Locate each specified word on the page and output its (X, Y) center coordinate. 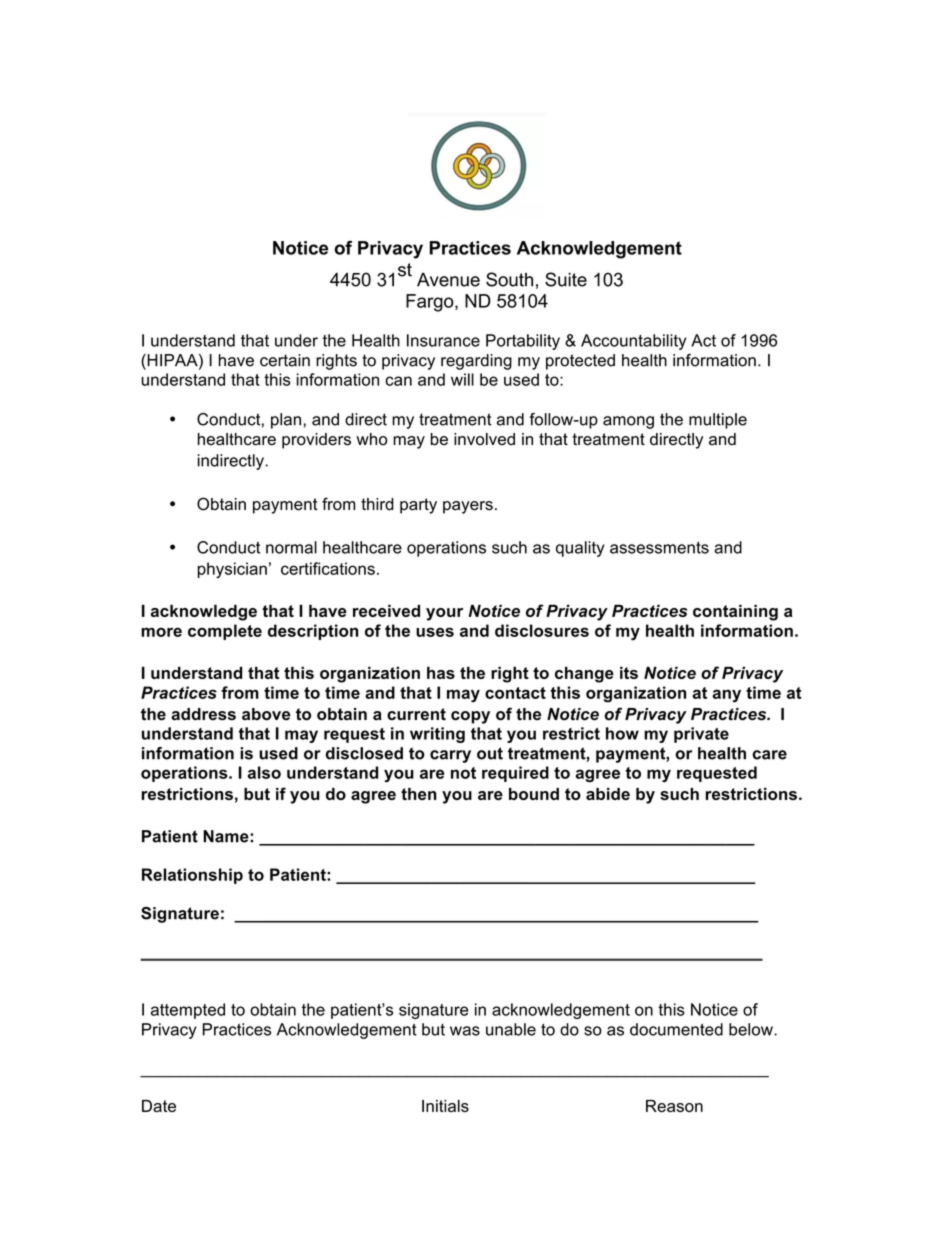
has (441, 672)
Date (159, 1106)
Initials (445, 1106)
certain (285, 360)
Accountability (633, 342)
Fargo (431, 303)
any (726, 696)
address (203, 714)
